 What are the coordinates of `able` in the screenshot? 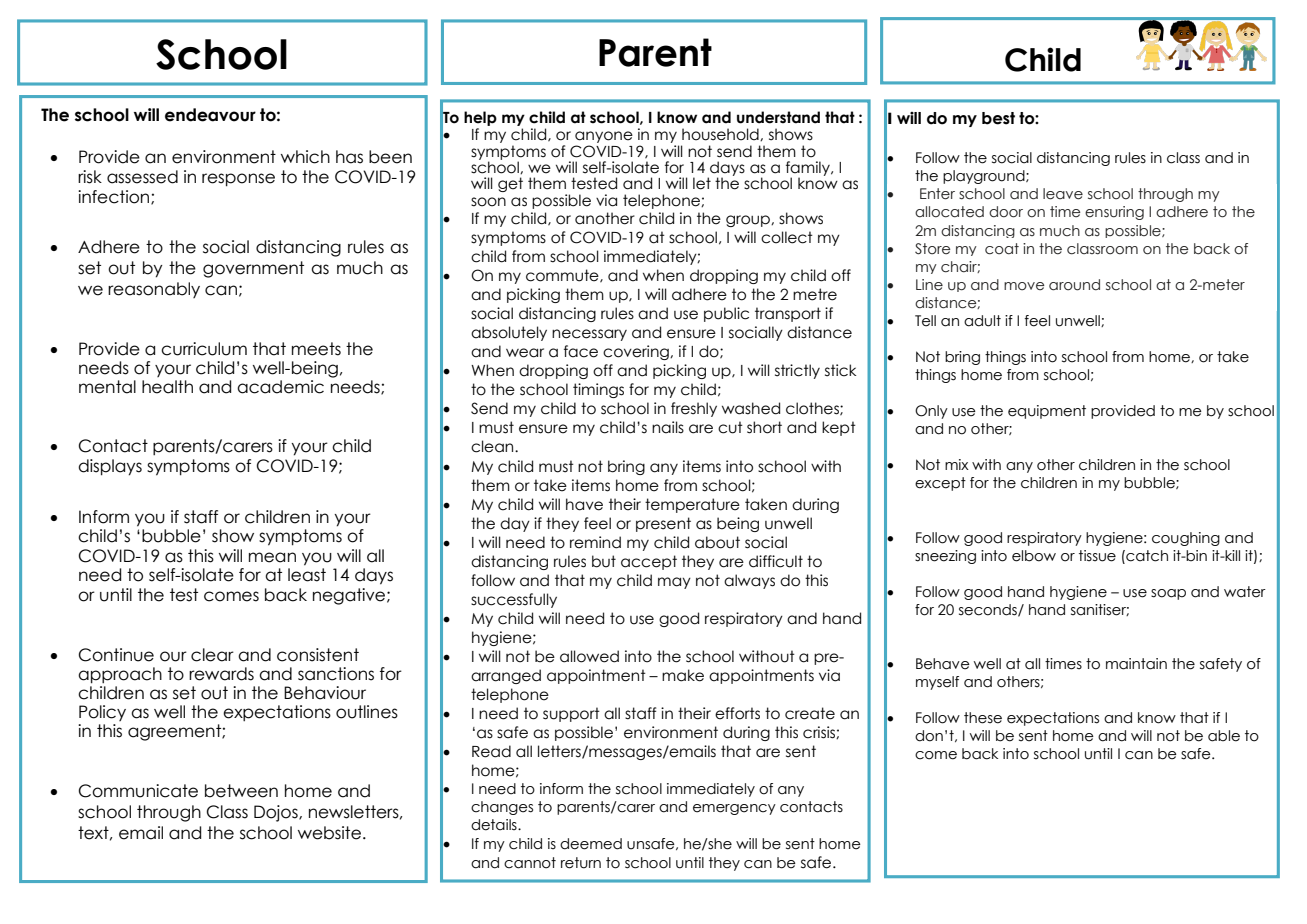 It's located at (1224, 736).
